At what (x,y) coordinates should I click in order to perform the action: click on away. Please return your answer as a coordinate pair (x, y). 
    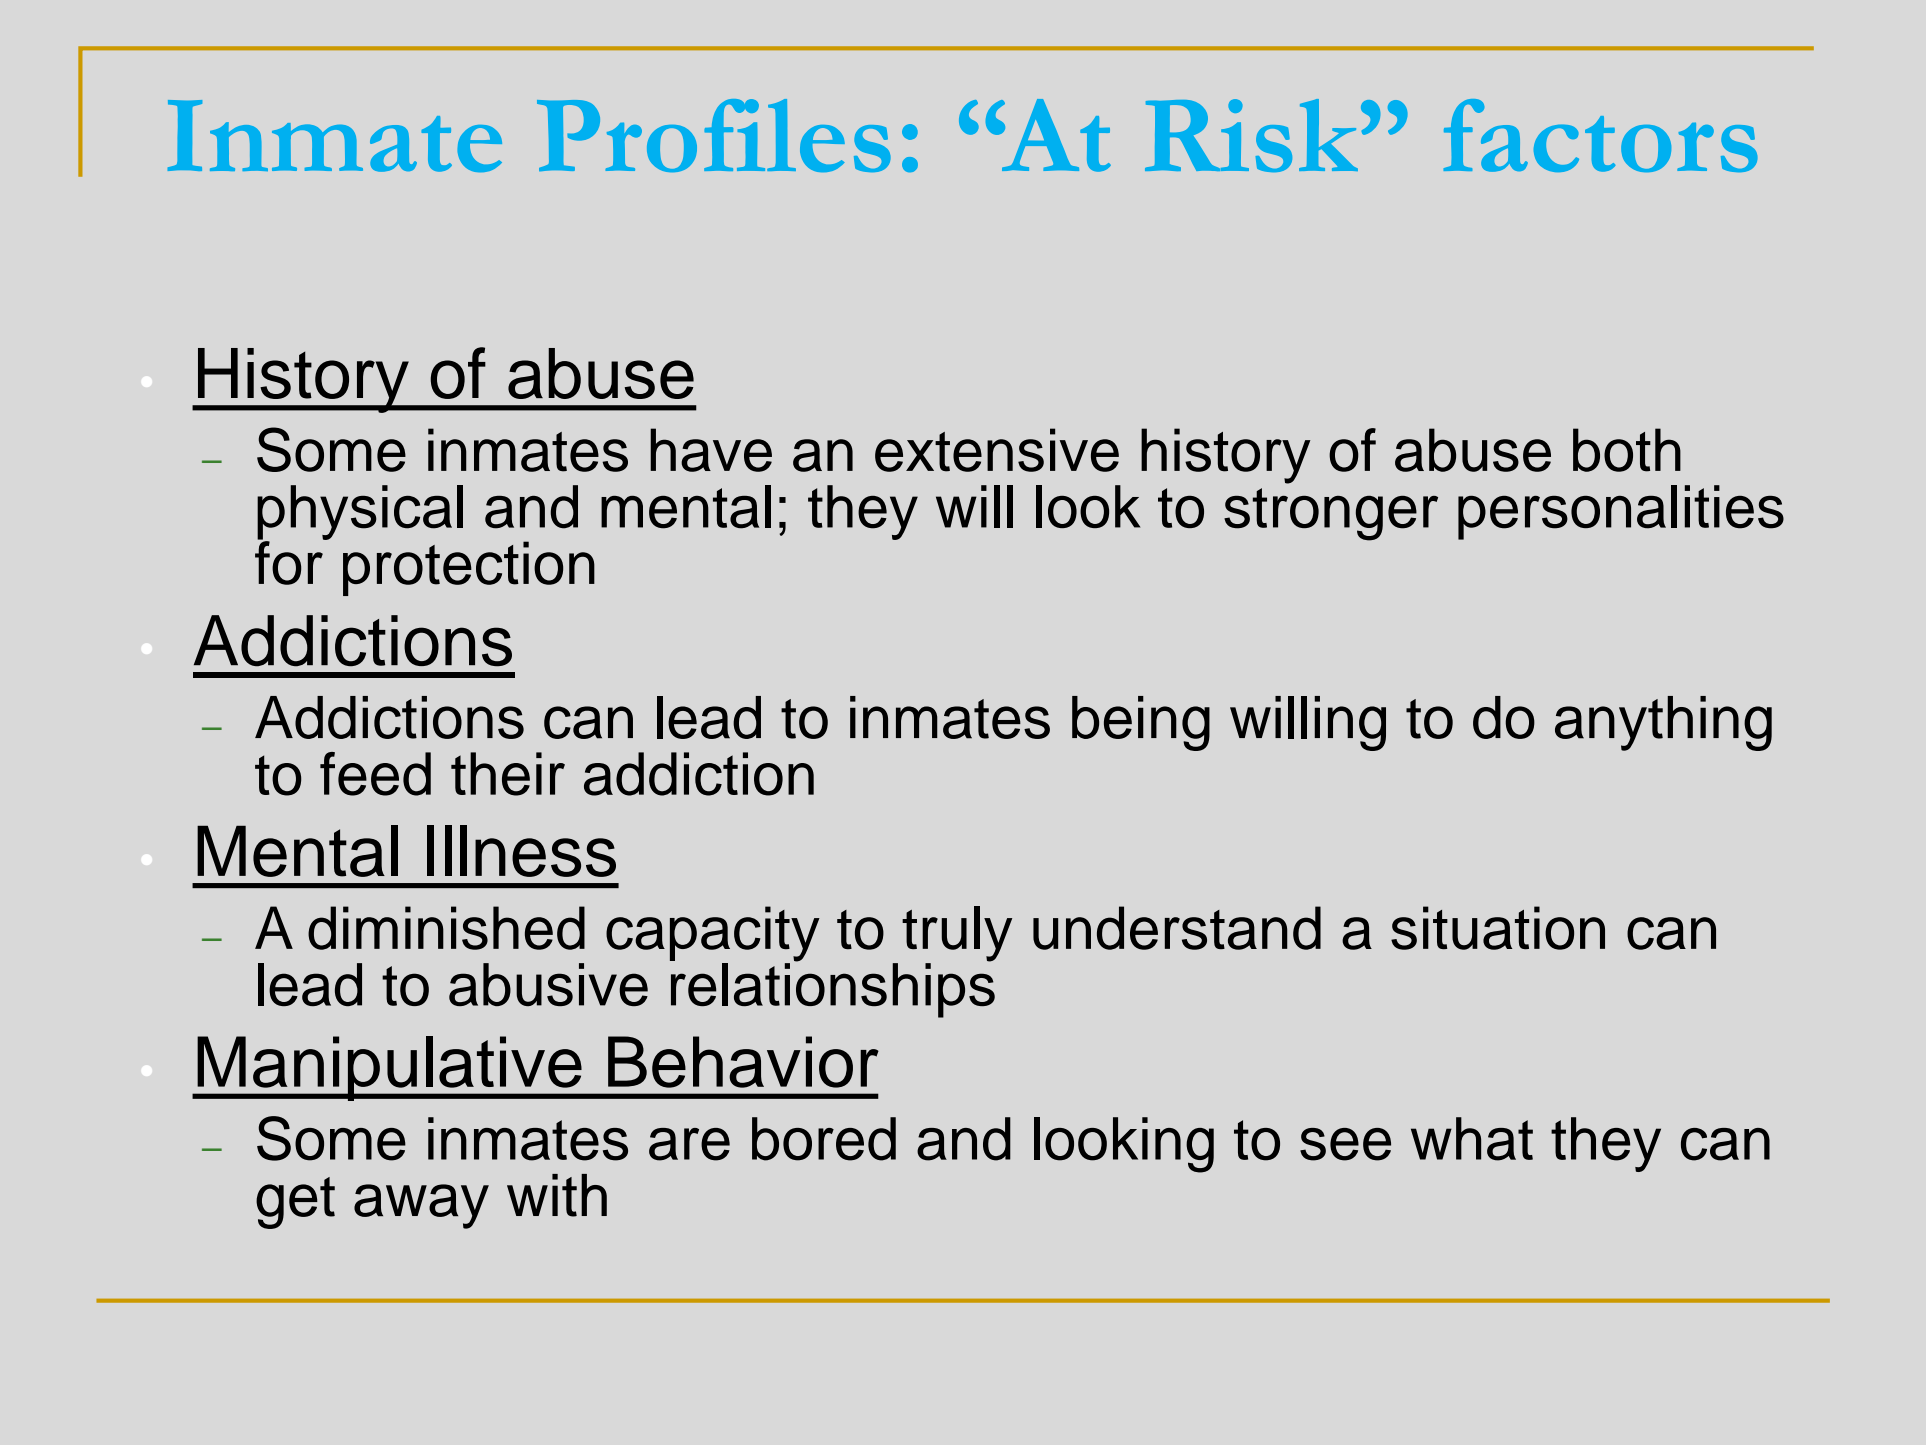
    Looking at the image, I should click on (421, 1206).
